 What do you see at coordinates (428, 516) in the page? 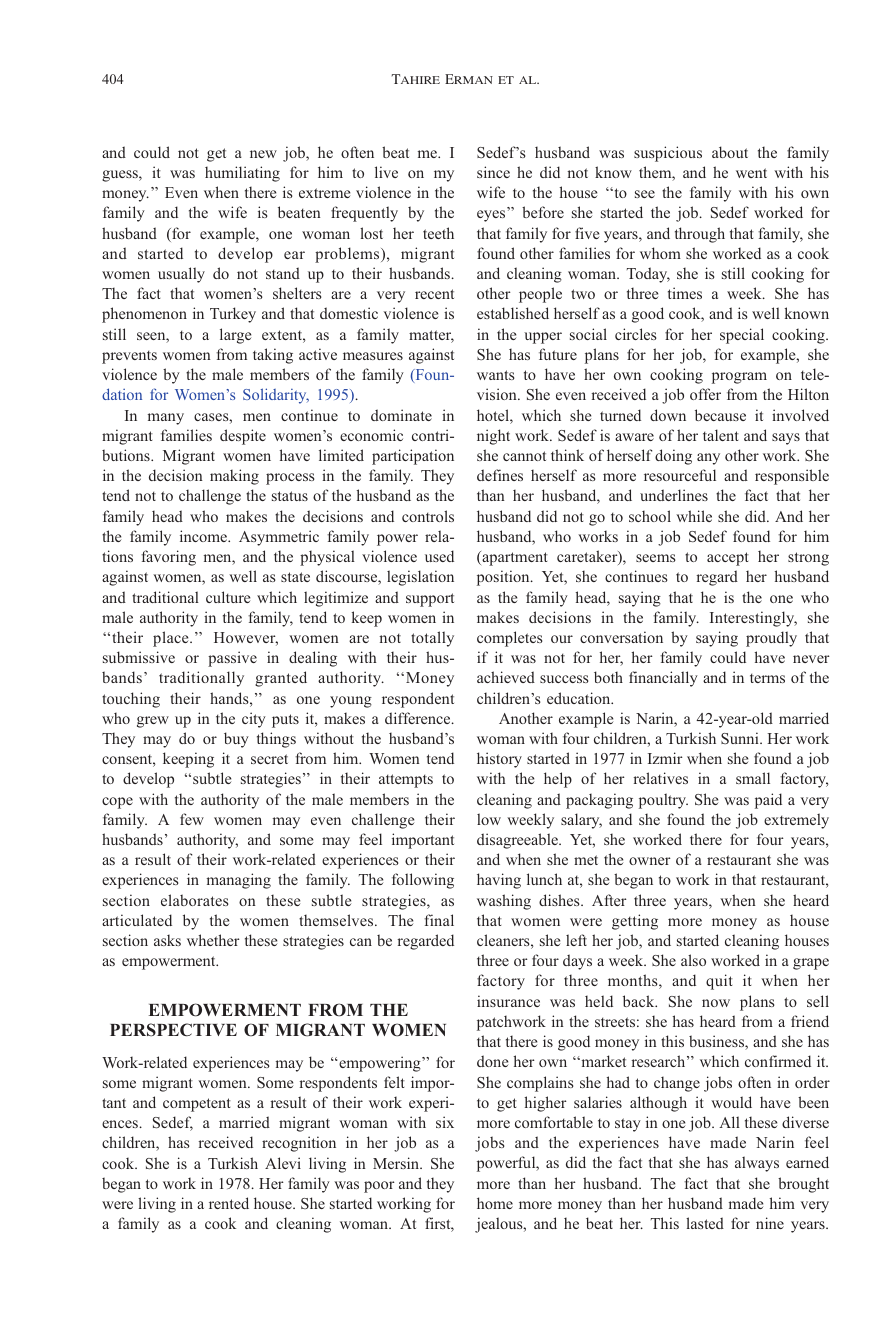
I see `controls` at bounding box center [428, 516].
